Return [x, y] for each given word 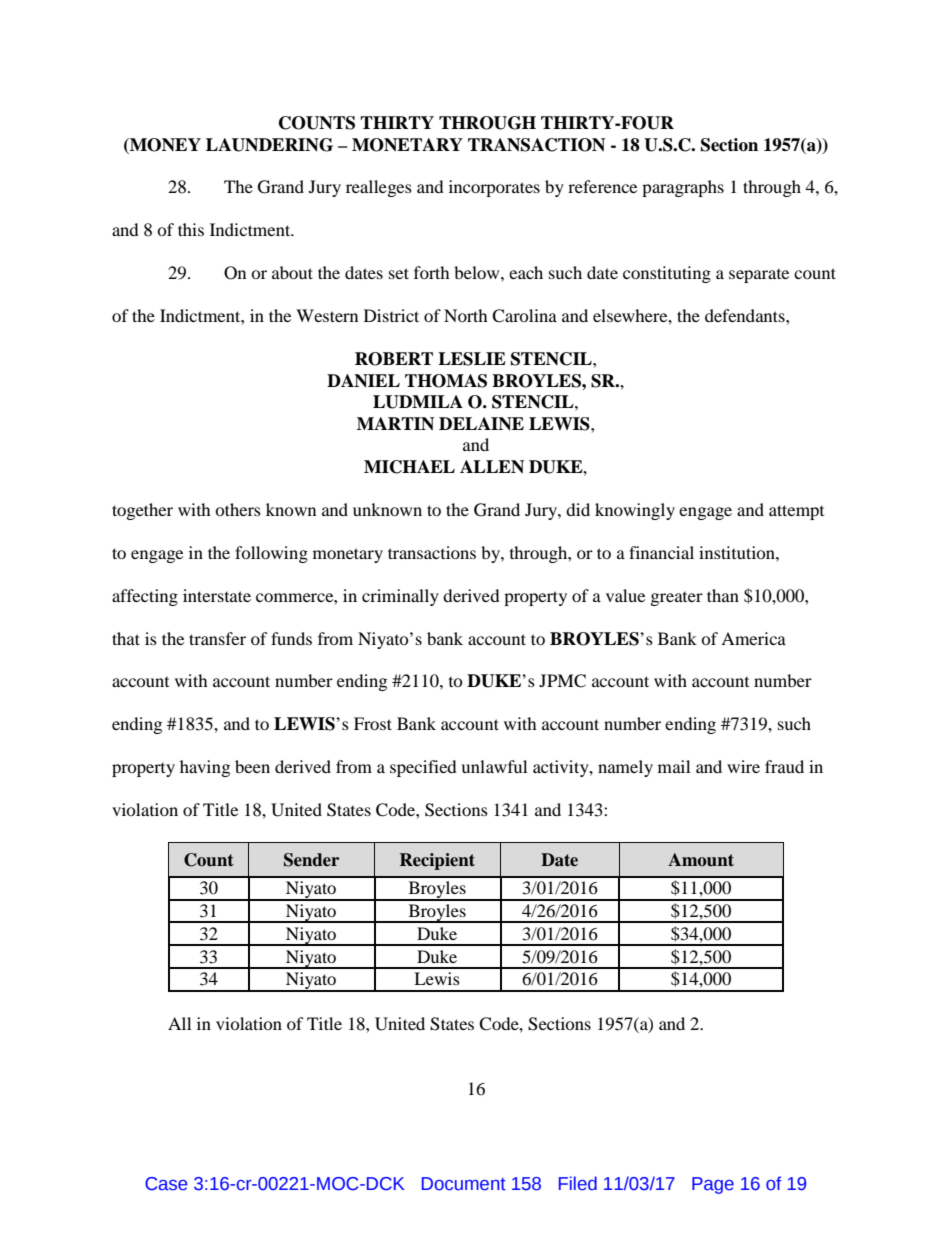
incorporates [494, 188]
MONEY [164, 146]
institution [738, 552]
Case [166, 1184]
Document [464, 1184]
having [205, 768]
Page [713, 1185]
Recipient [437, 861]
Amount [701, 860]
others [238, 509]
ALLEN [492, 467]
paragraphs [683, 188]
